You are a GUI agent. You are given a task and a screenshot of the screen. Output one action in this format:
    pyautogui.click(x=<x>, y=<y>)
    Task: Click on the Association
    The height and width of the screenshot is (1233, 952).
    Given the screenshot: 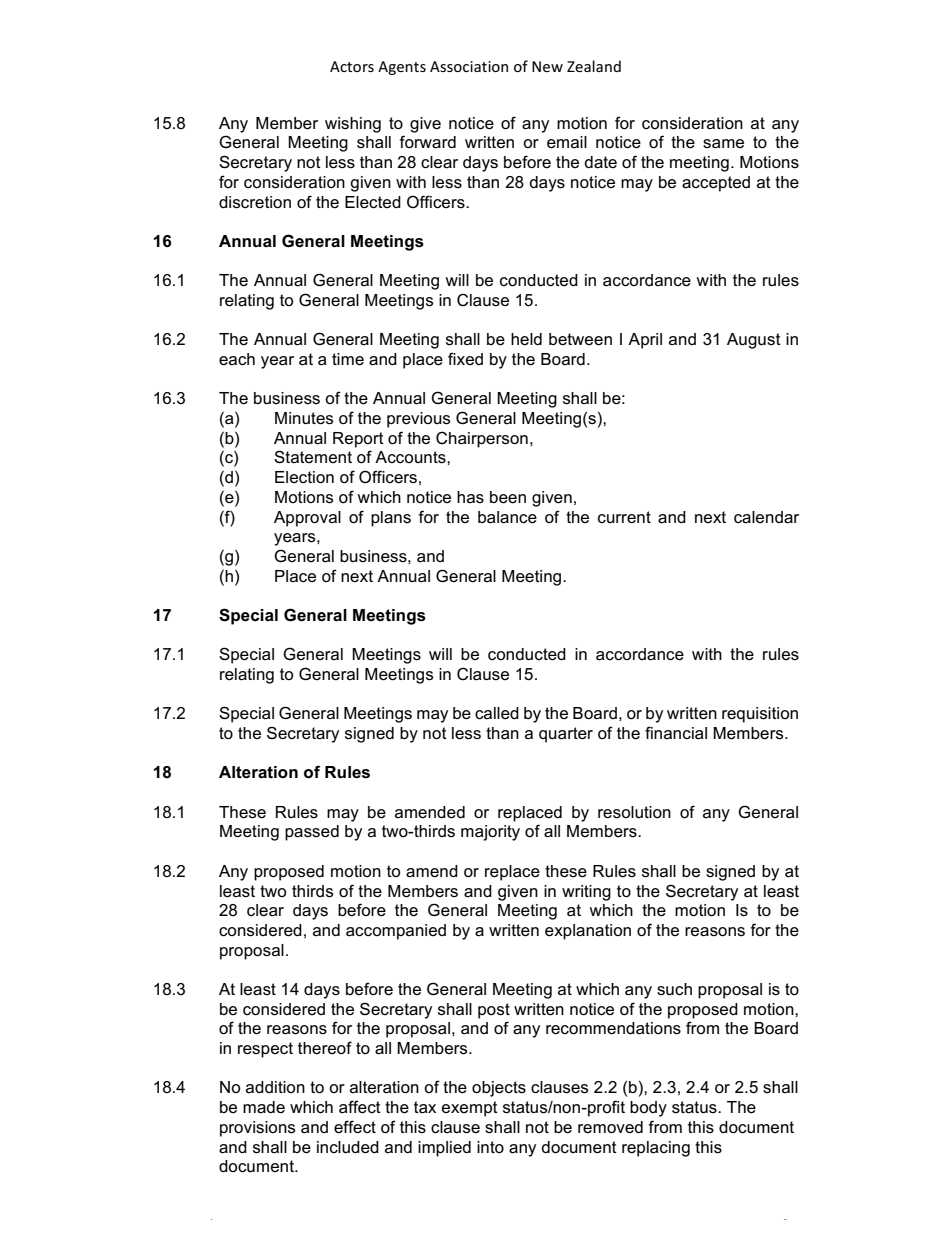 What is the action you would take?
    pyautogui.click(x=469, y=66)
